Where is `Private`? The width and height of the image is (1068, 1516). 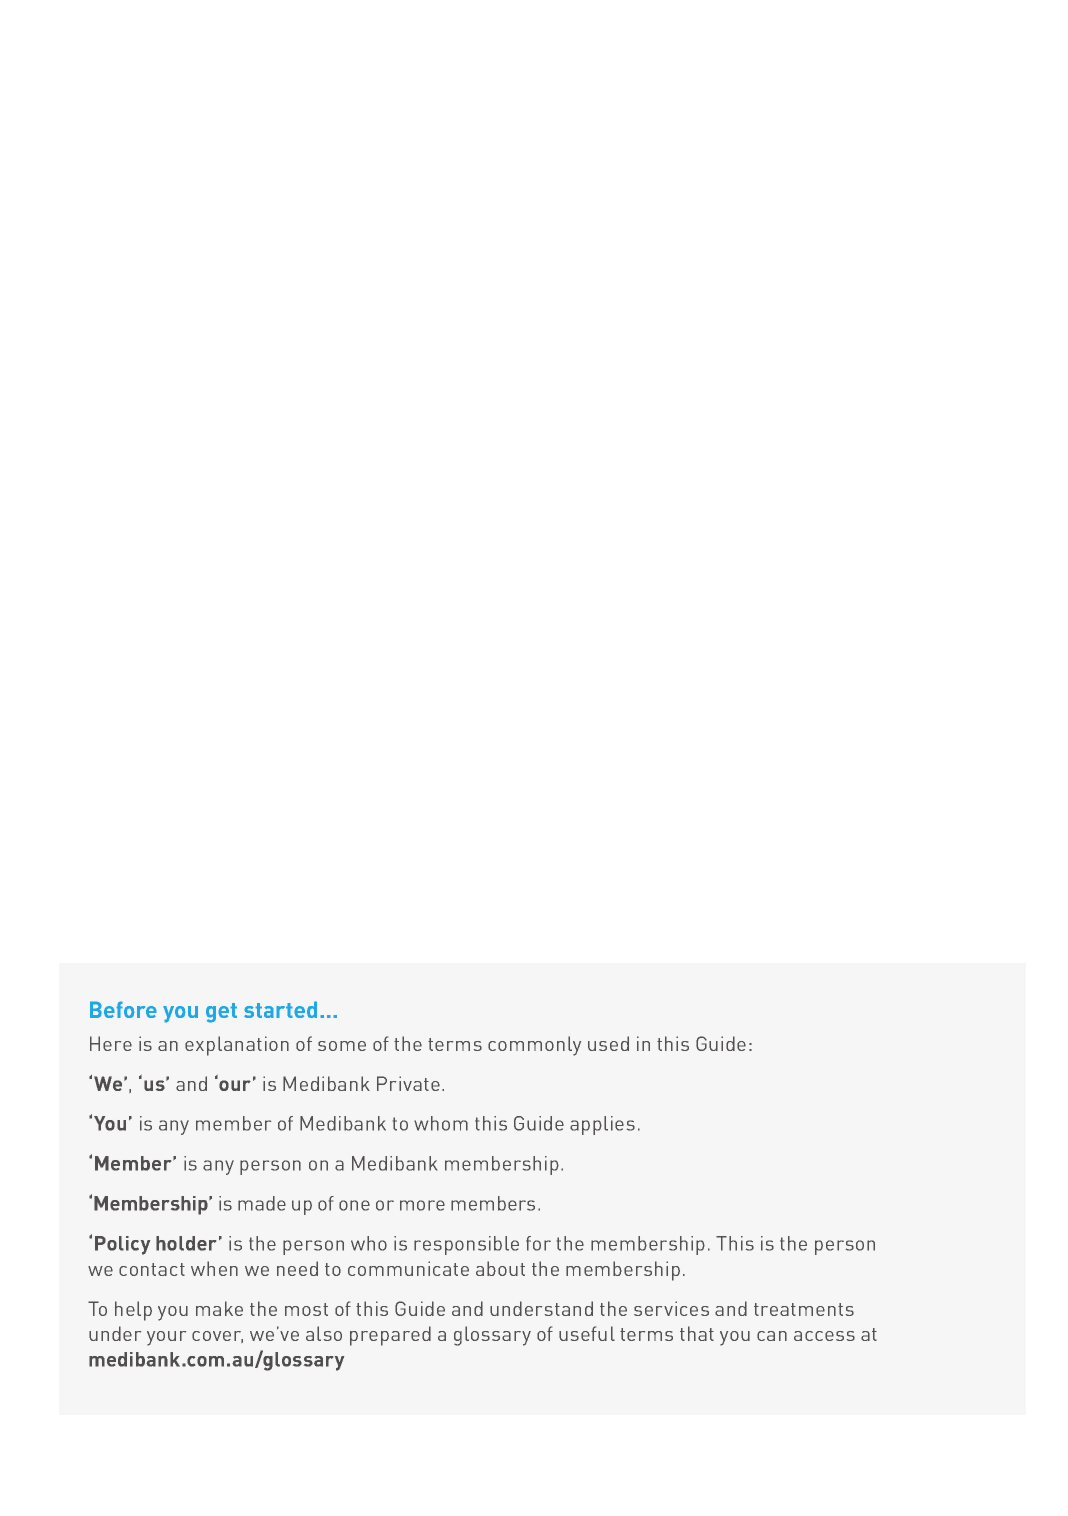 Private is located at coordinates (408, 1083).
